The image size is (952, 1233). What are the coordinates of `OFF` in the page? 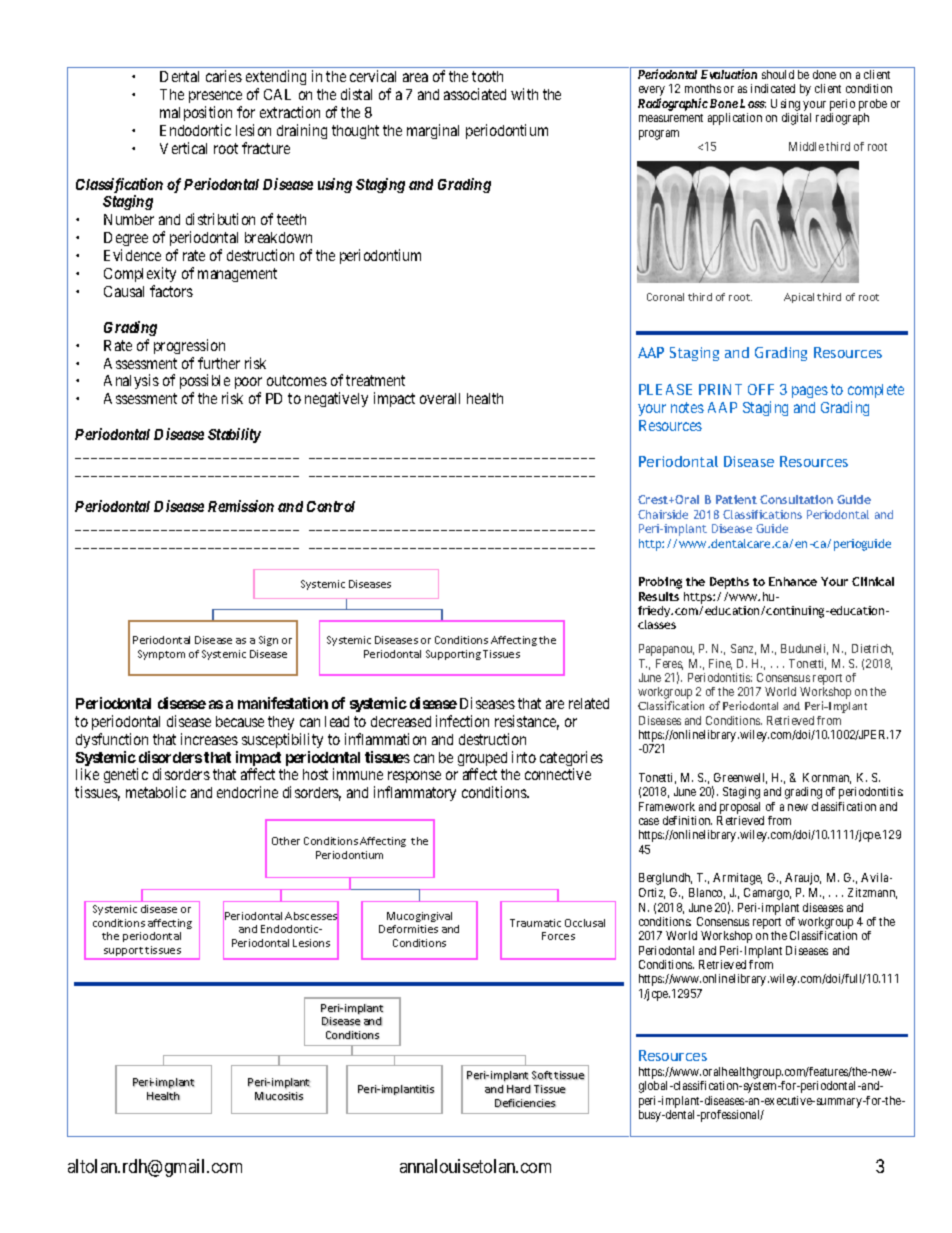 It's located at (761, 389).
